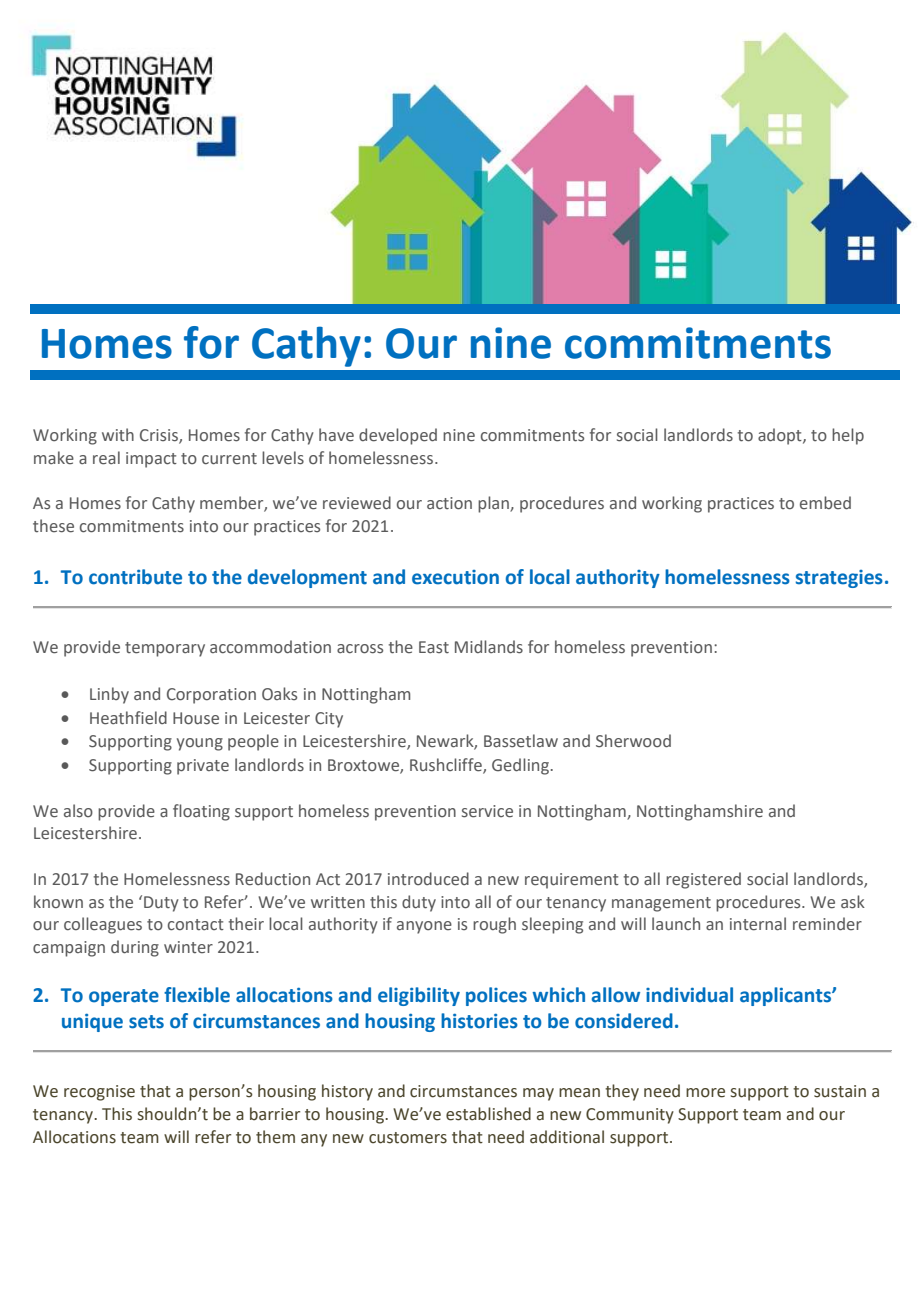 The width and height of the document is (924, 1308). I want to click on impact, so click(151, 460).
